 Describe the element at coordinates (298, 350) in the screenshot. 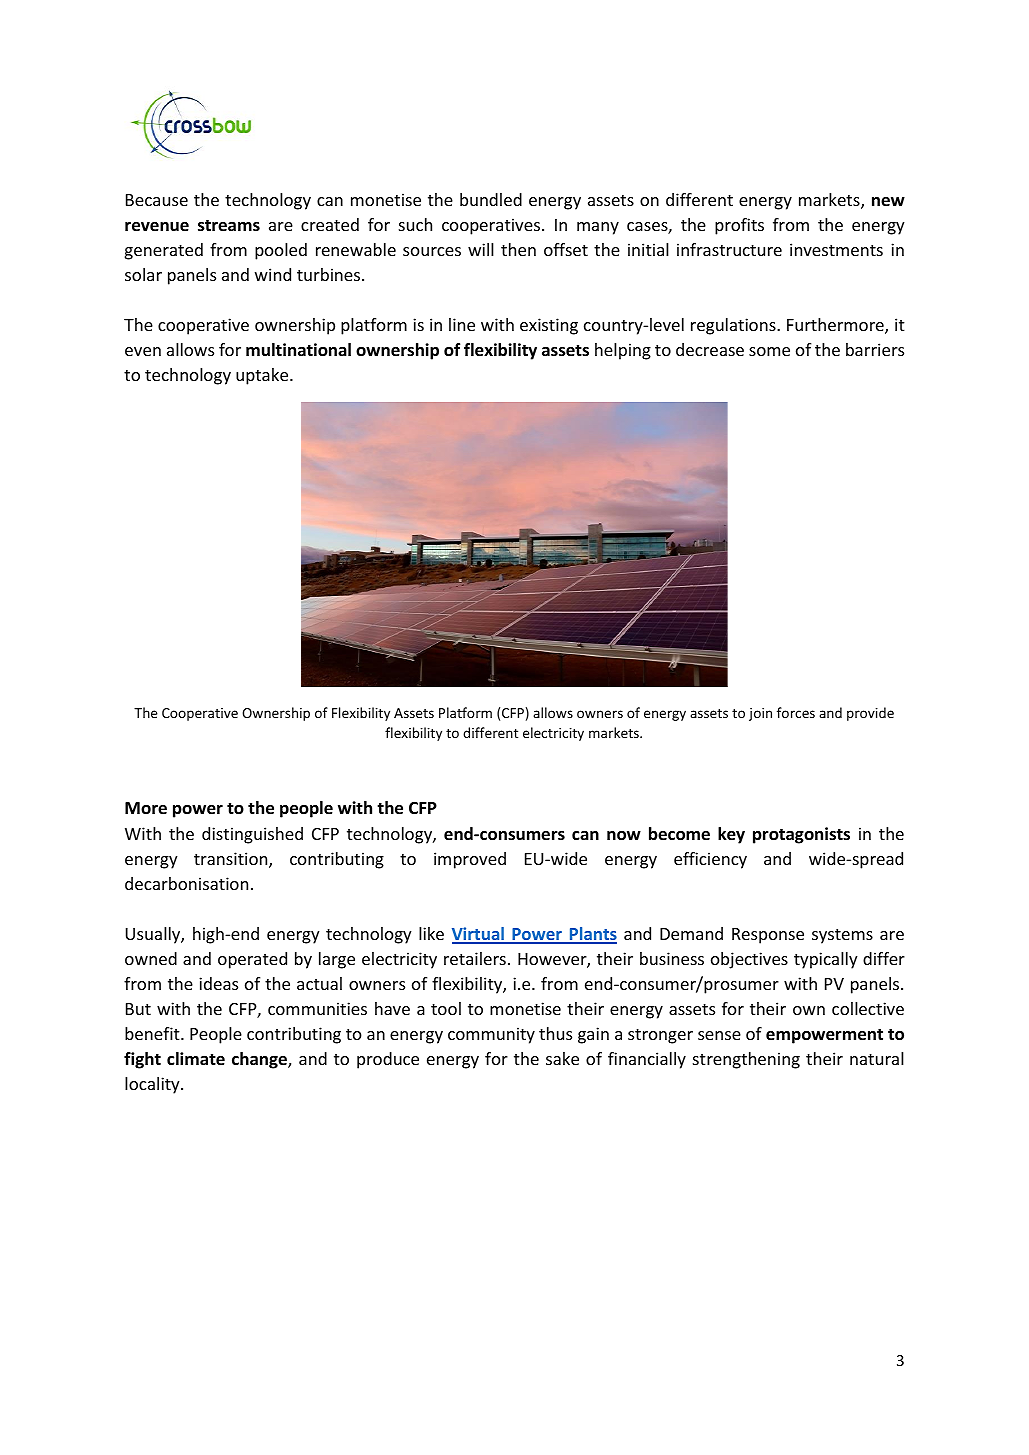

I see `multinational` at that location.
